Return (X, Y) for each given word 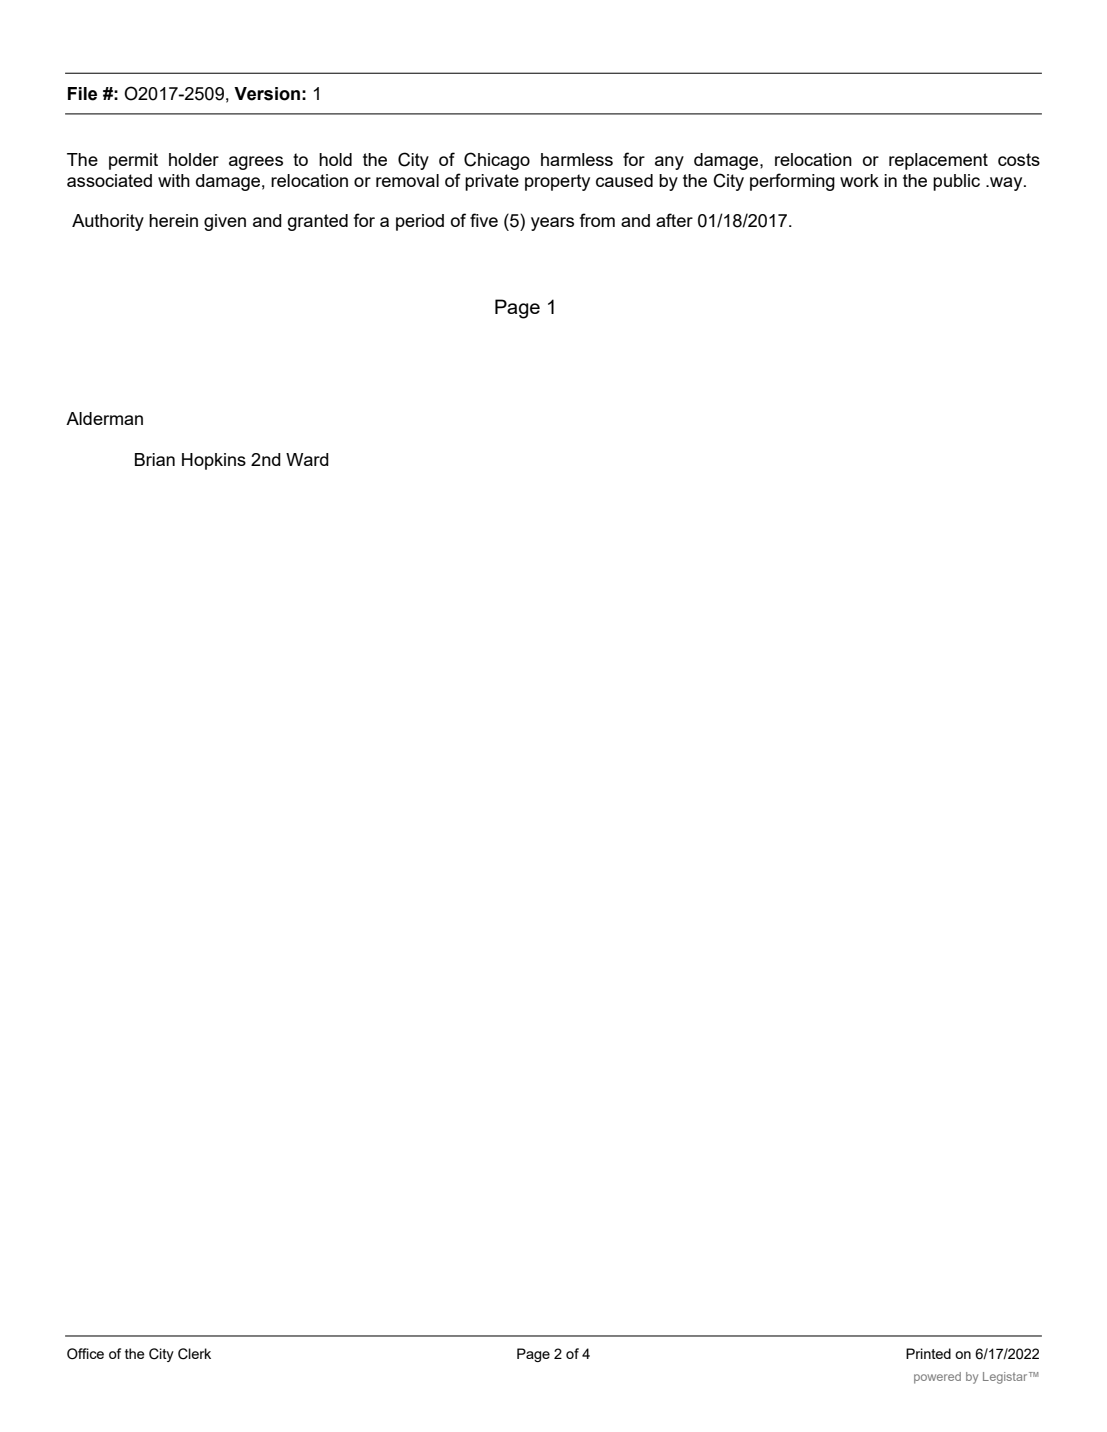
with (174, 180)
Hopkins (214, 461)
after (674, 220)
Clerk (194, 1354)
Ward (307, 459)
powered (937, 1378)
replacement (938, 161)
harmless (577, 159)
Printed (928, 1353)
